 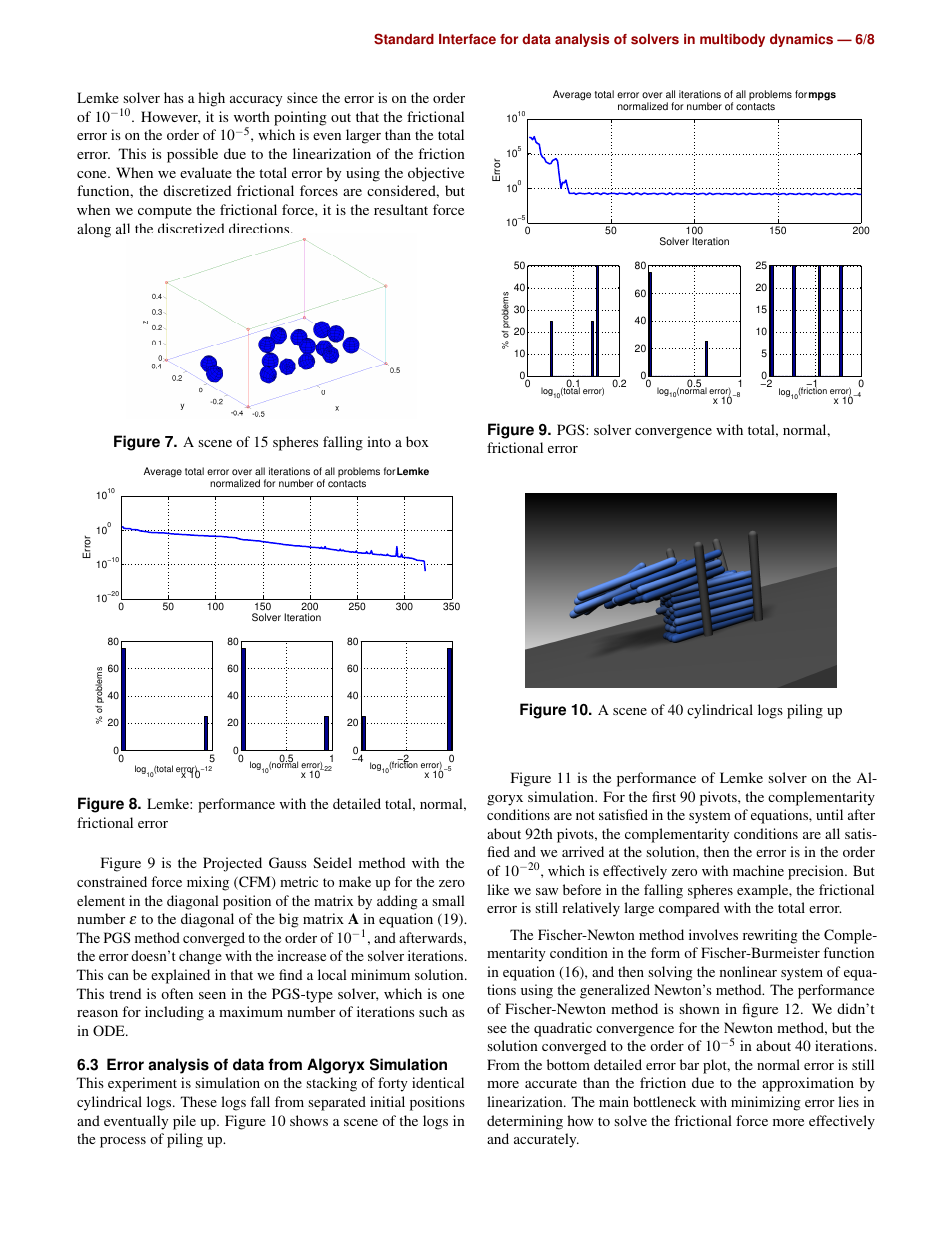 What do you see at coordinates (174, 97) in the document?
I see `has` at bounding box center [174, 97].
